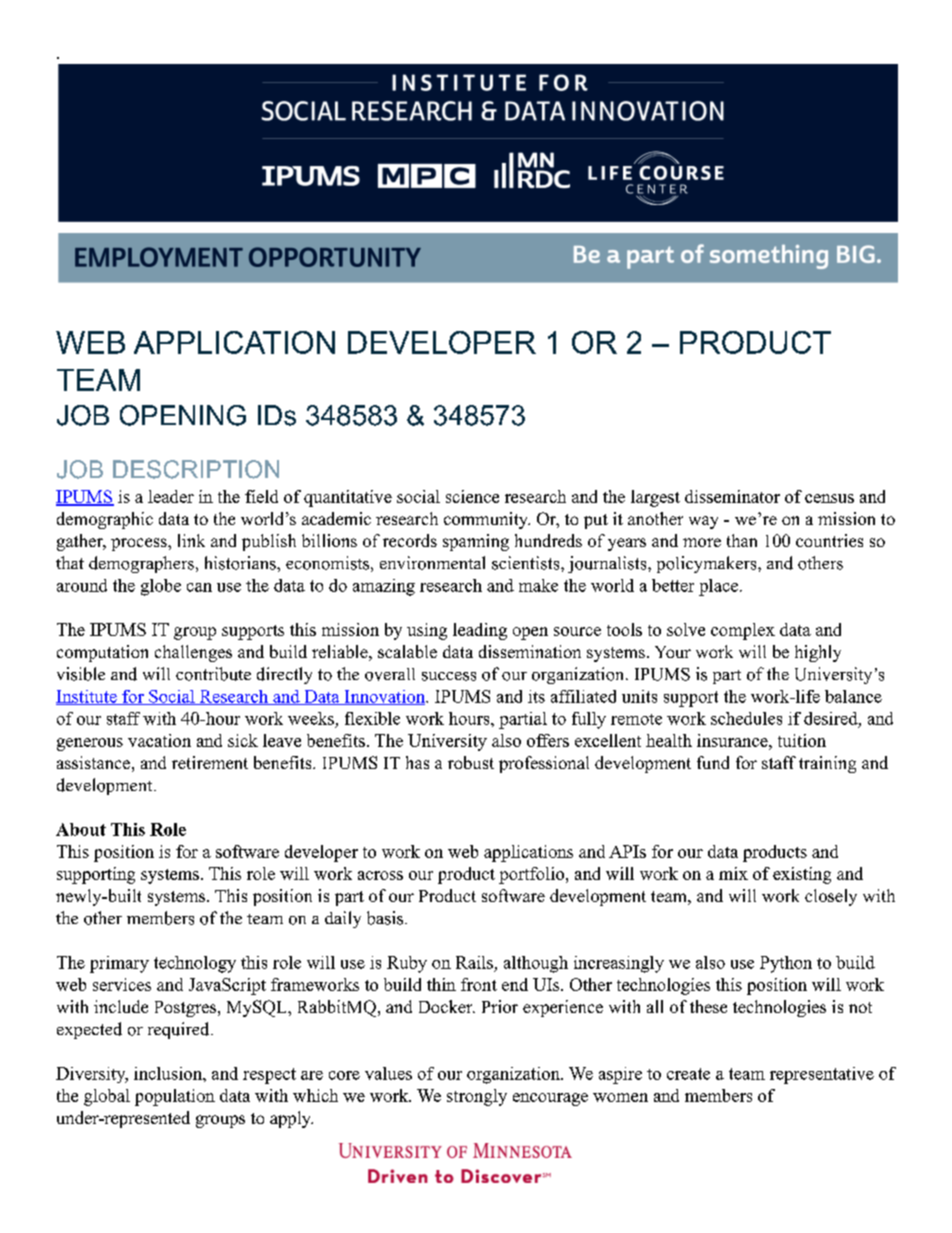  I want to click on representative, so click(822, 1075).
